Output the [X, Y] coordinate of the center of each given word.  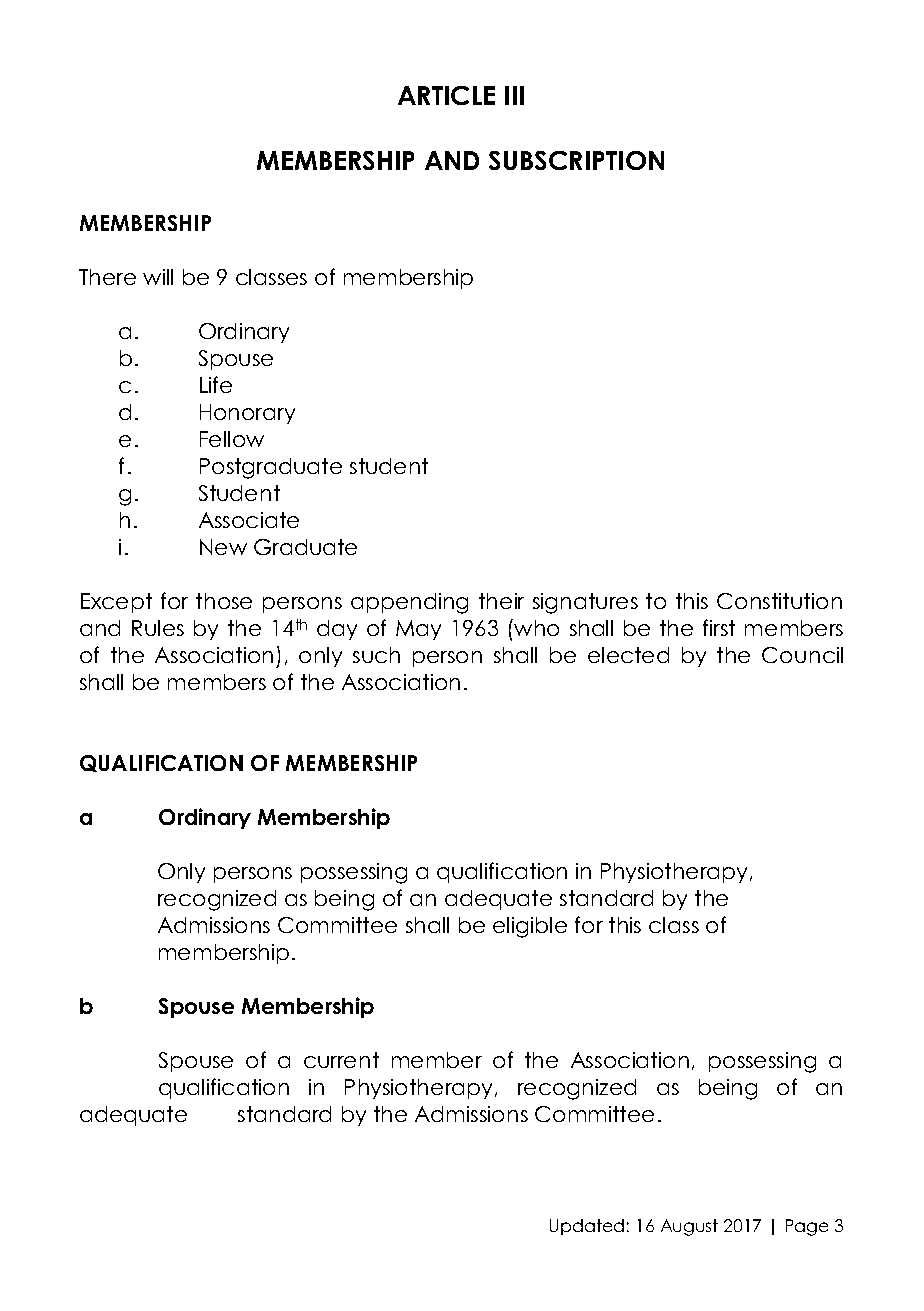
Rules [158, 628]
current [341, 1060]
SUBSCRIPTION [576, 160]
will [158, 277]
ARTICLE [446, 95]
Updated [587, 1227]
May [418, 630]
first [719, 627]
